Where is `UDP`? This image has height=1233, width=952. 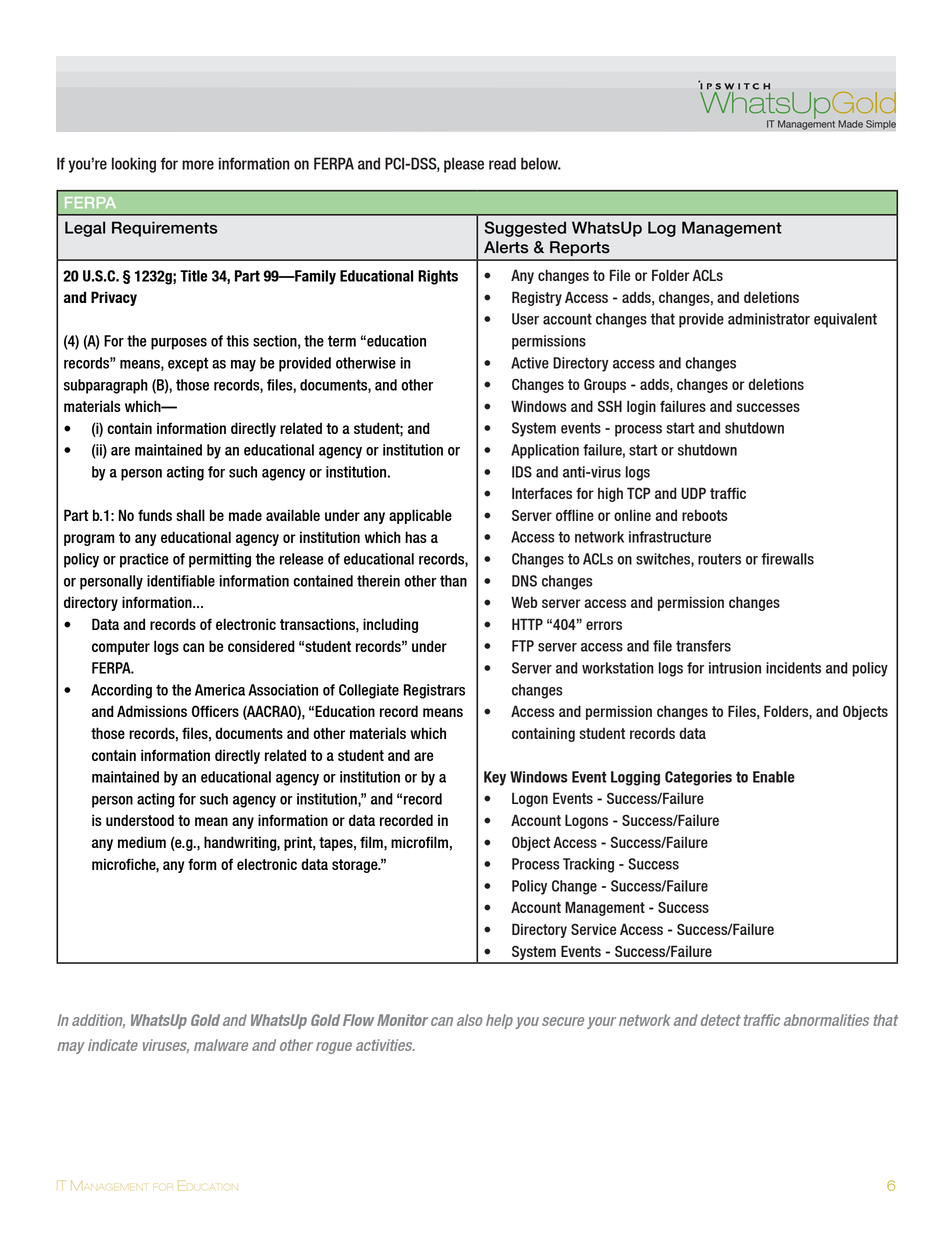
UDP is located at coordinates (693, 493).
